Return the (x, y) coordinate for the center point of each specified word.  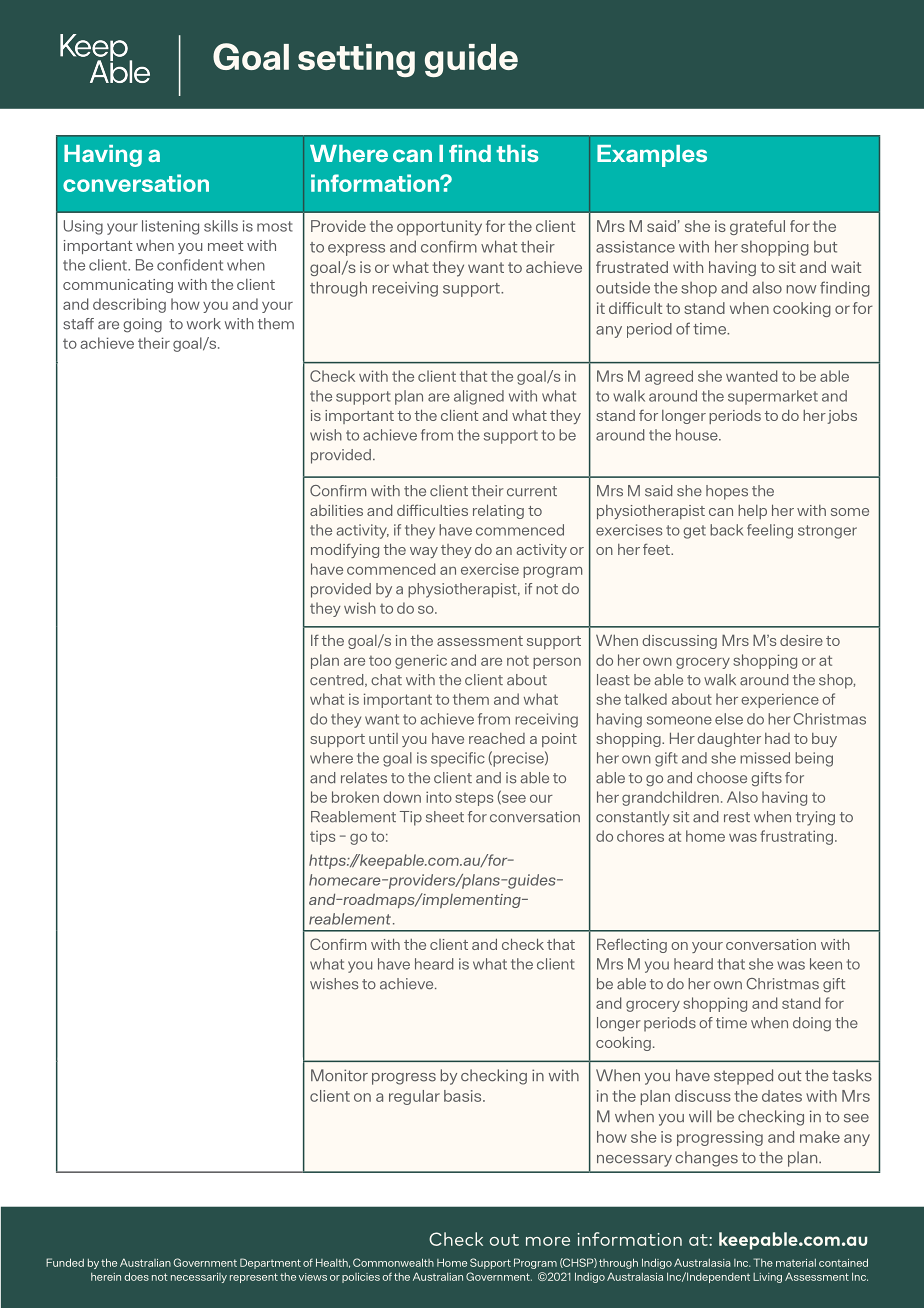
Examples (652, 156)
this (517, 153)
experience (780, 700)
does (136, 1276)
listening (170, 227)
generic (421, 661)
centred (338, 680)
